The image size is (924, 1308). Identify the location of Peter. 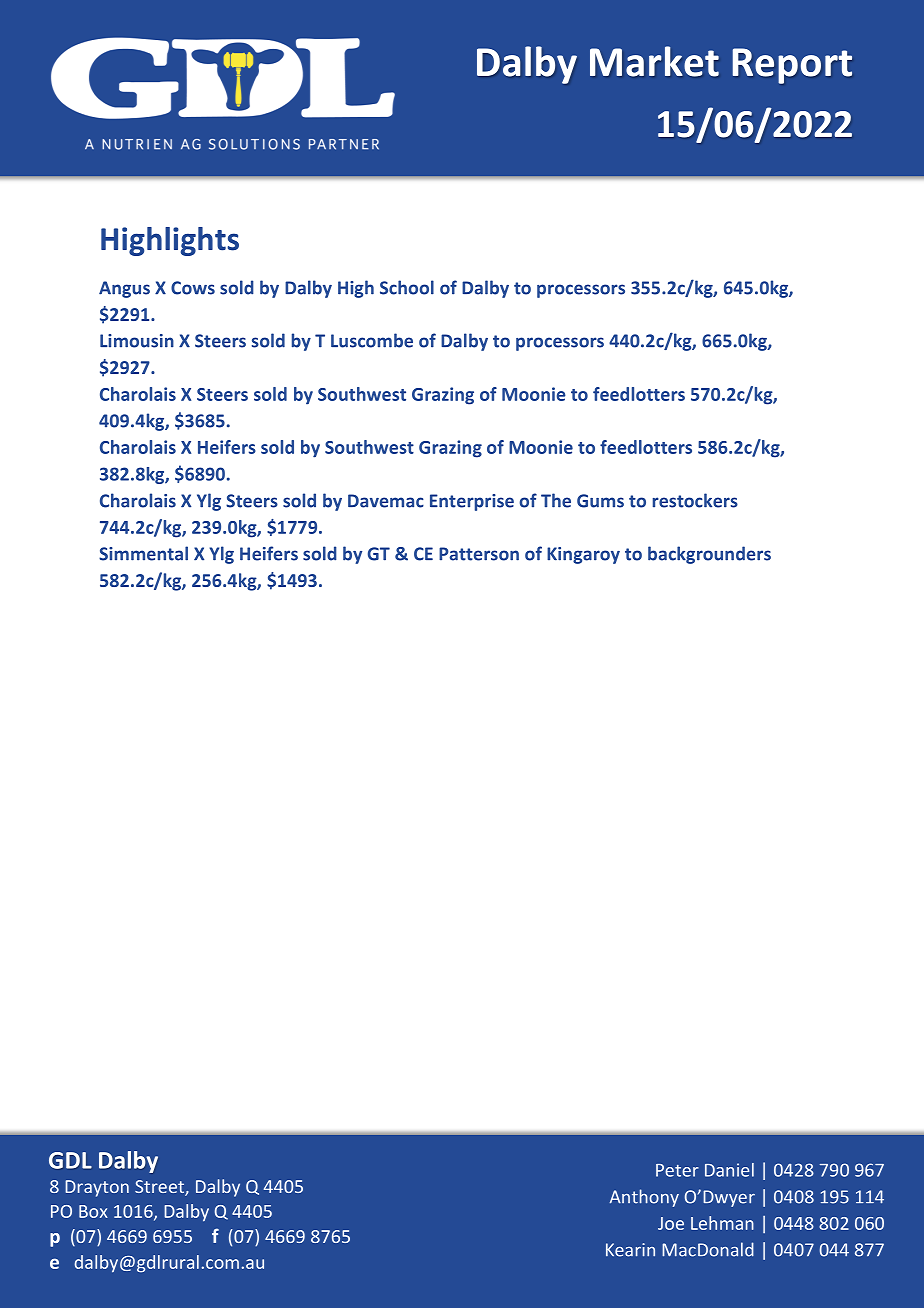
(677, 1170).
